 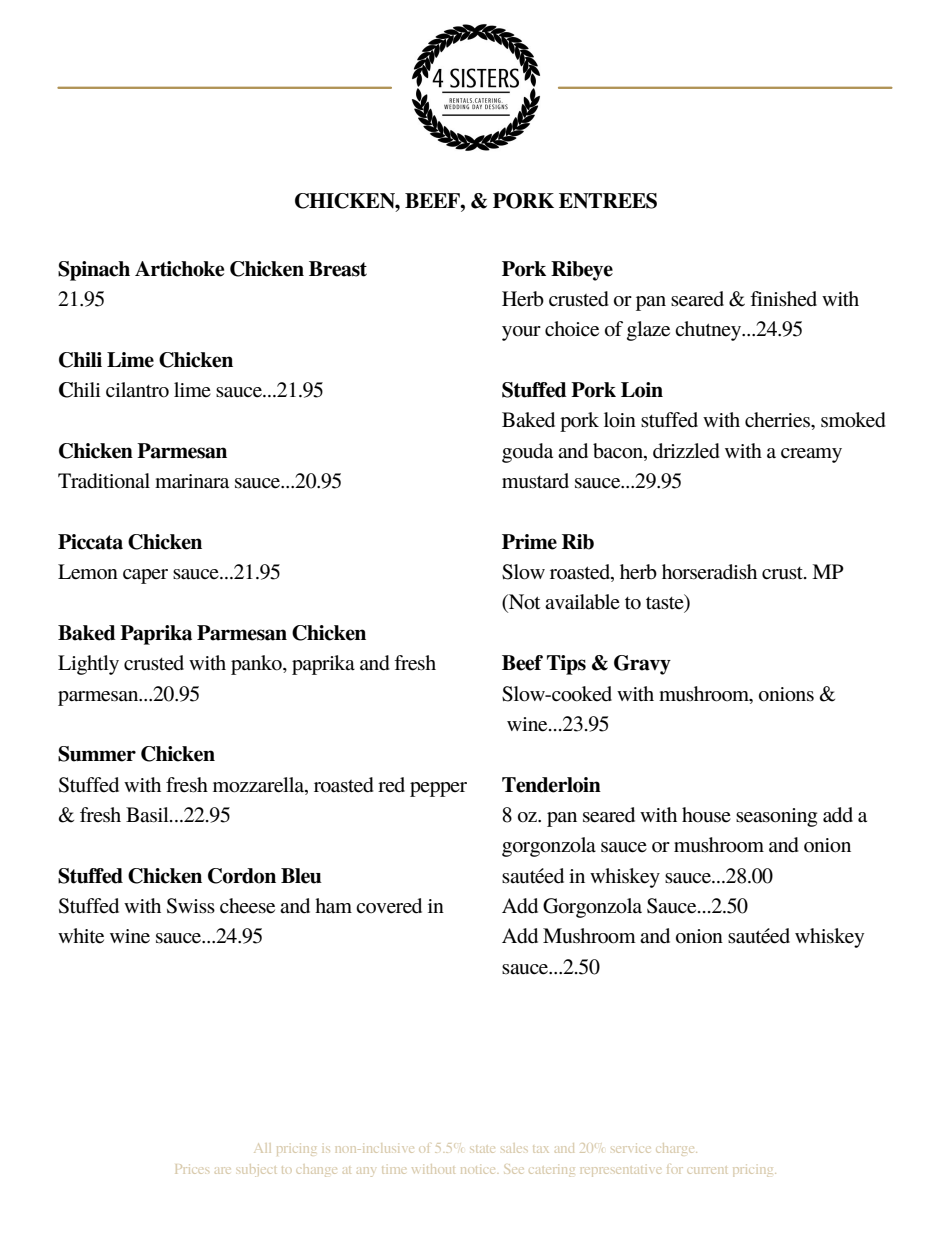 I want to click on Ribeye, so click(x=582, y=271).
